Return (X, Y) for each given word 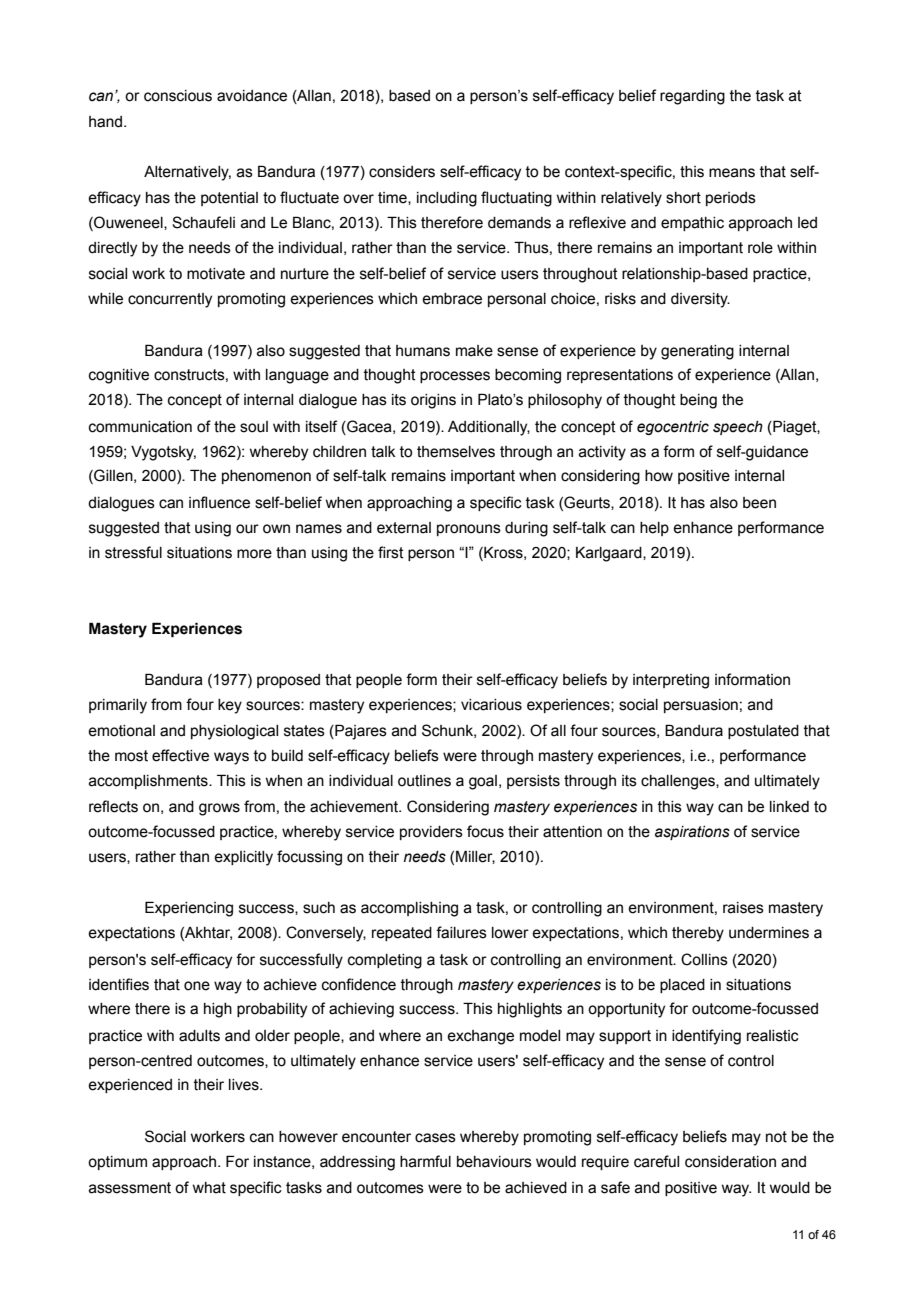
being (698, 401)
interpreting (671, 681)
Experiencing (189, 909)
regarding (692, 97)
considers (402, 172)
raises (743, 908)
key (230, 706)
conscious (178, 96)
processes (455, 377)
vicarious (491, 705)
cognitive (119, 376)
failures (461, 932)
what (209, 1188)
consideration (730, 1162)
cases (435, 1138)
